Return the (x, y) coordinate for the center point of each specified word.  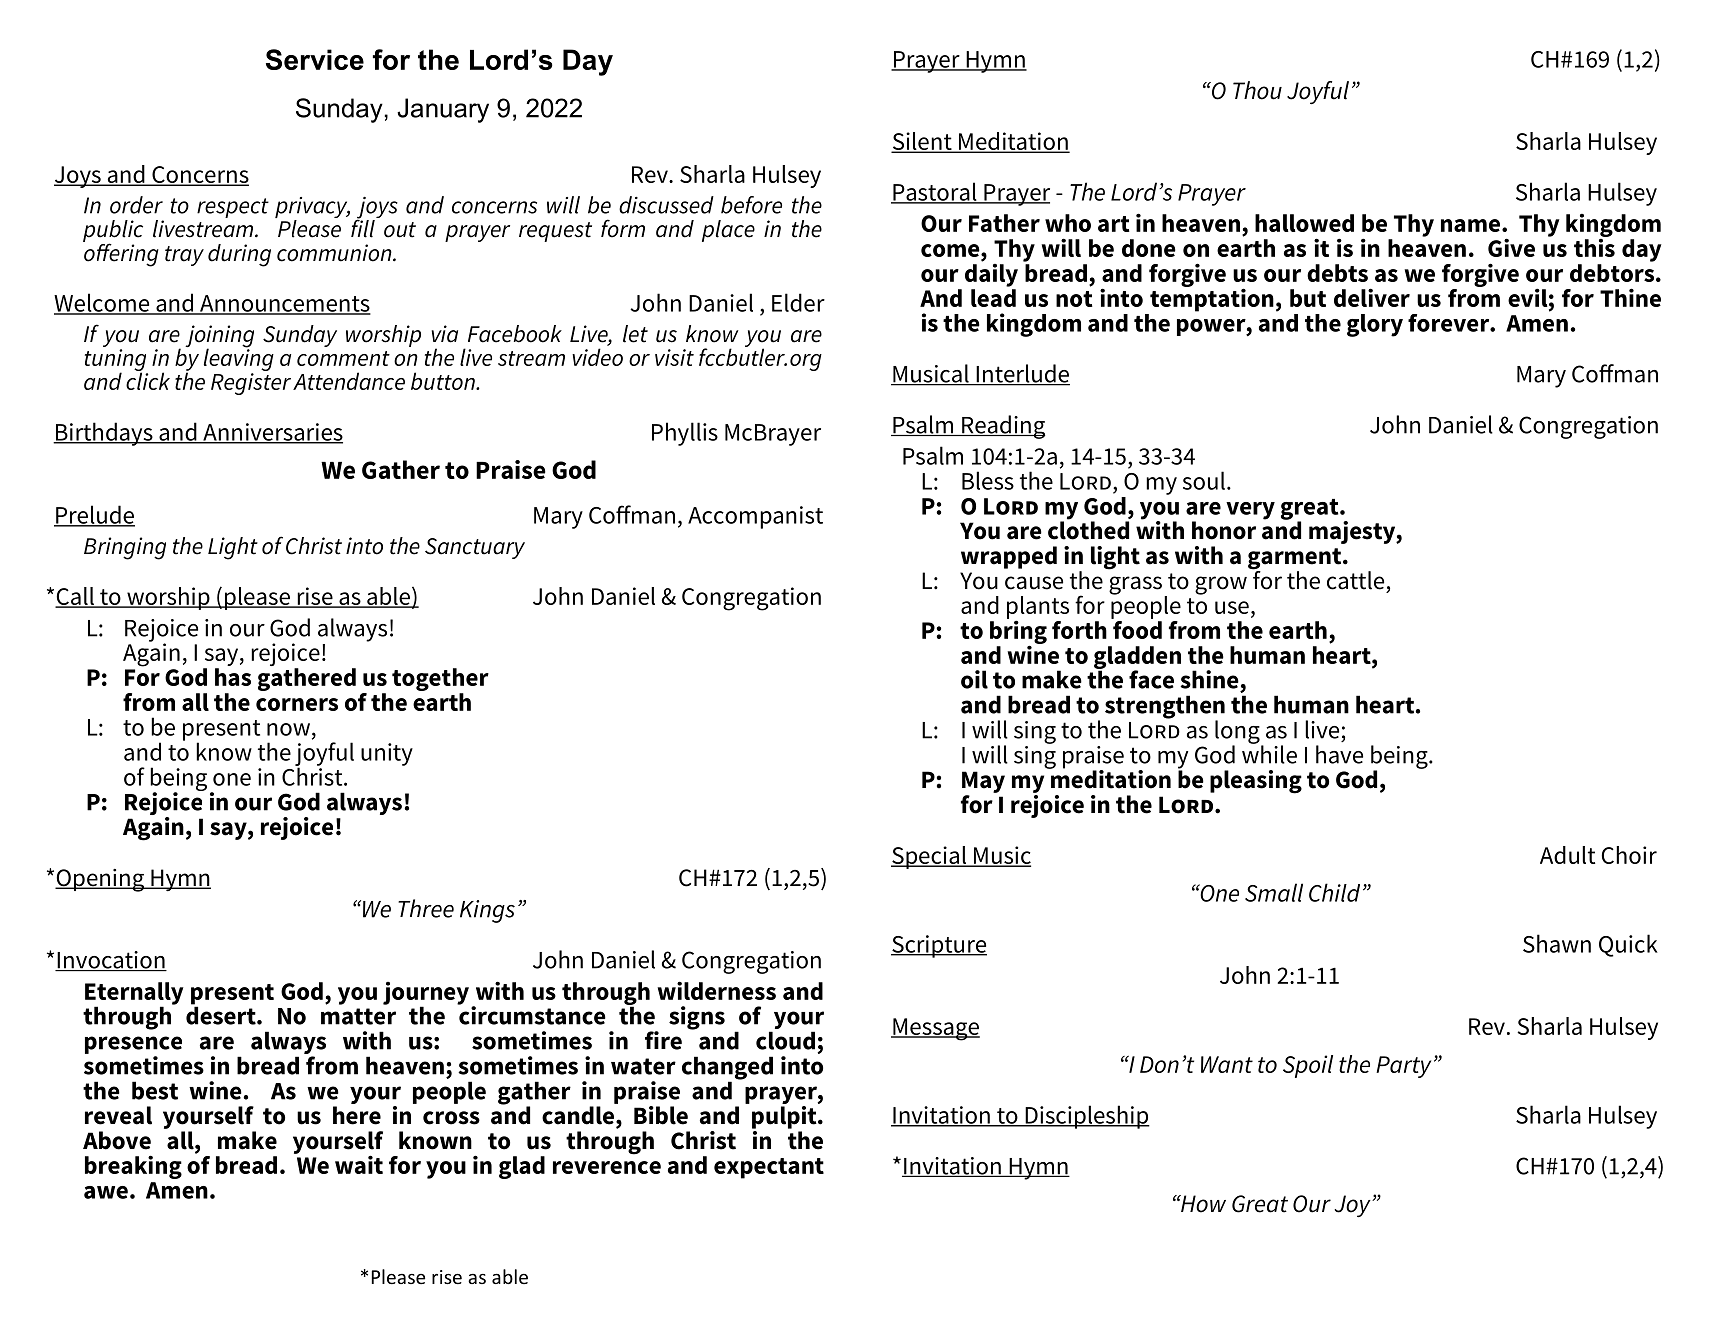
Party (1403, 1067)
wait (359, 1164)
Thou (1257, 90)
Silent (922, 142)
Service (315, 59)
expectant (769, 1168)
